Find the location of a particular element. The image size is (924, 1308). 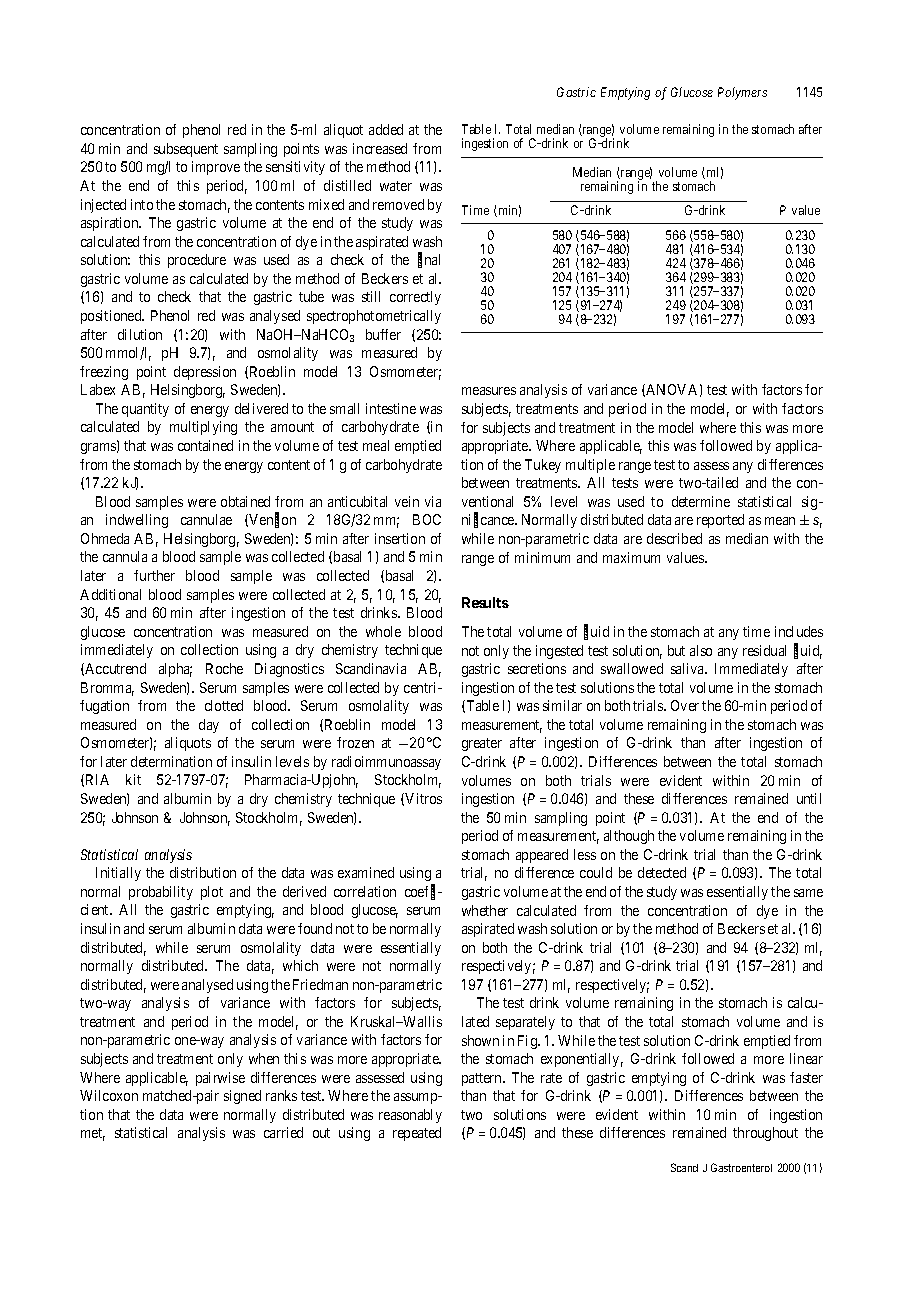

kit is located at coordinates (133, 779).
